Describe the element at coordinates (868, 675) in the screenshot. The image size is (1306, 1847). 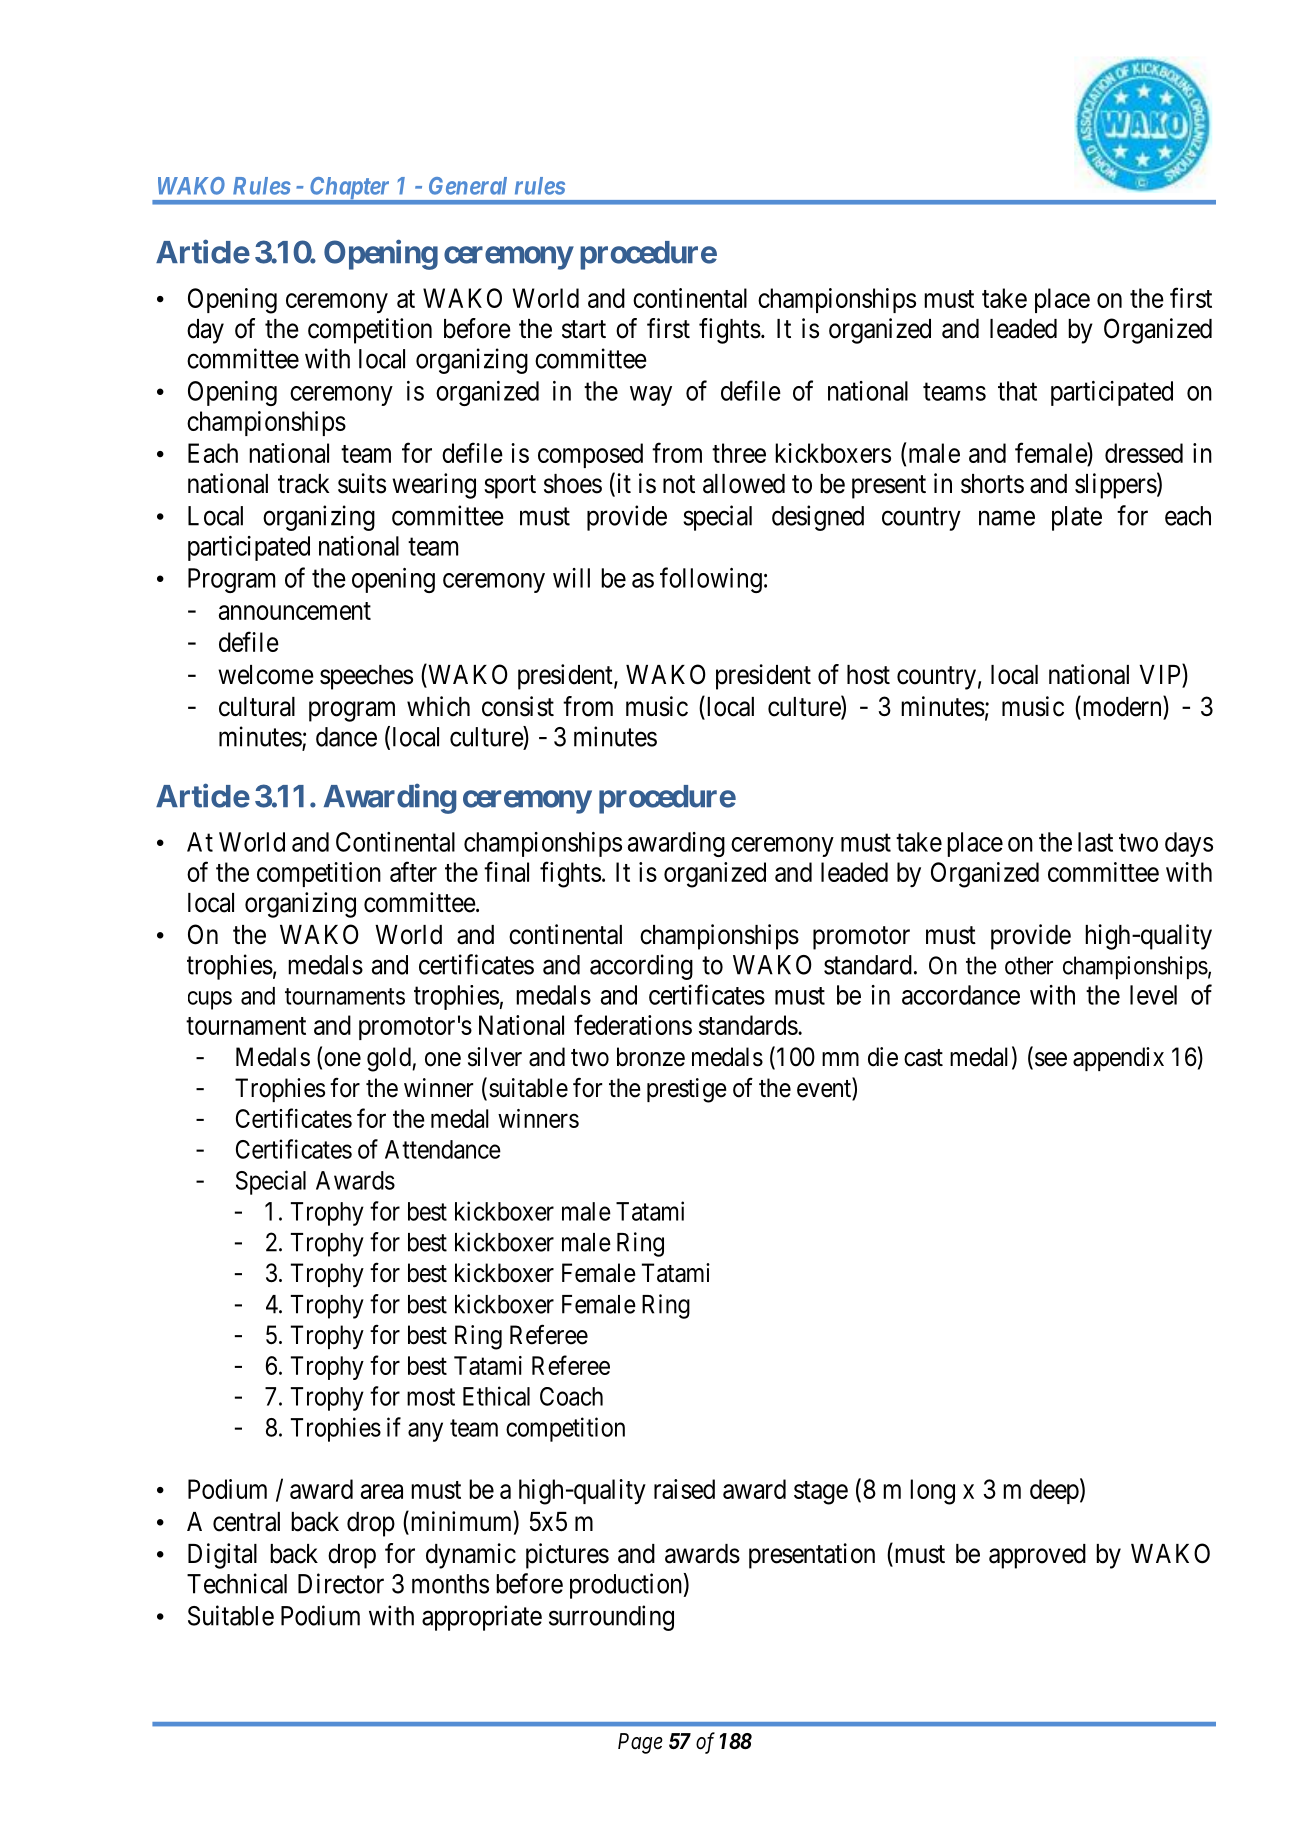
I see `host` at that location.
